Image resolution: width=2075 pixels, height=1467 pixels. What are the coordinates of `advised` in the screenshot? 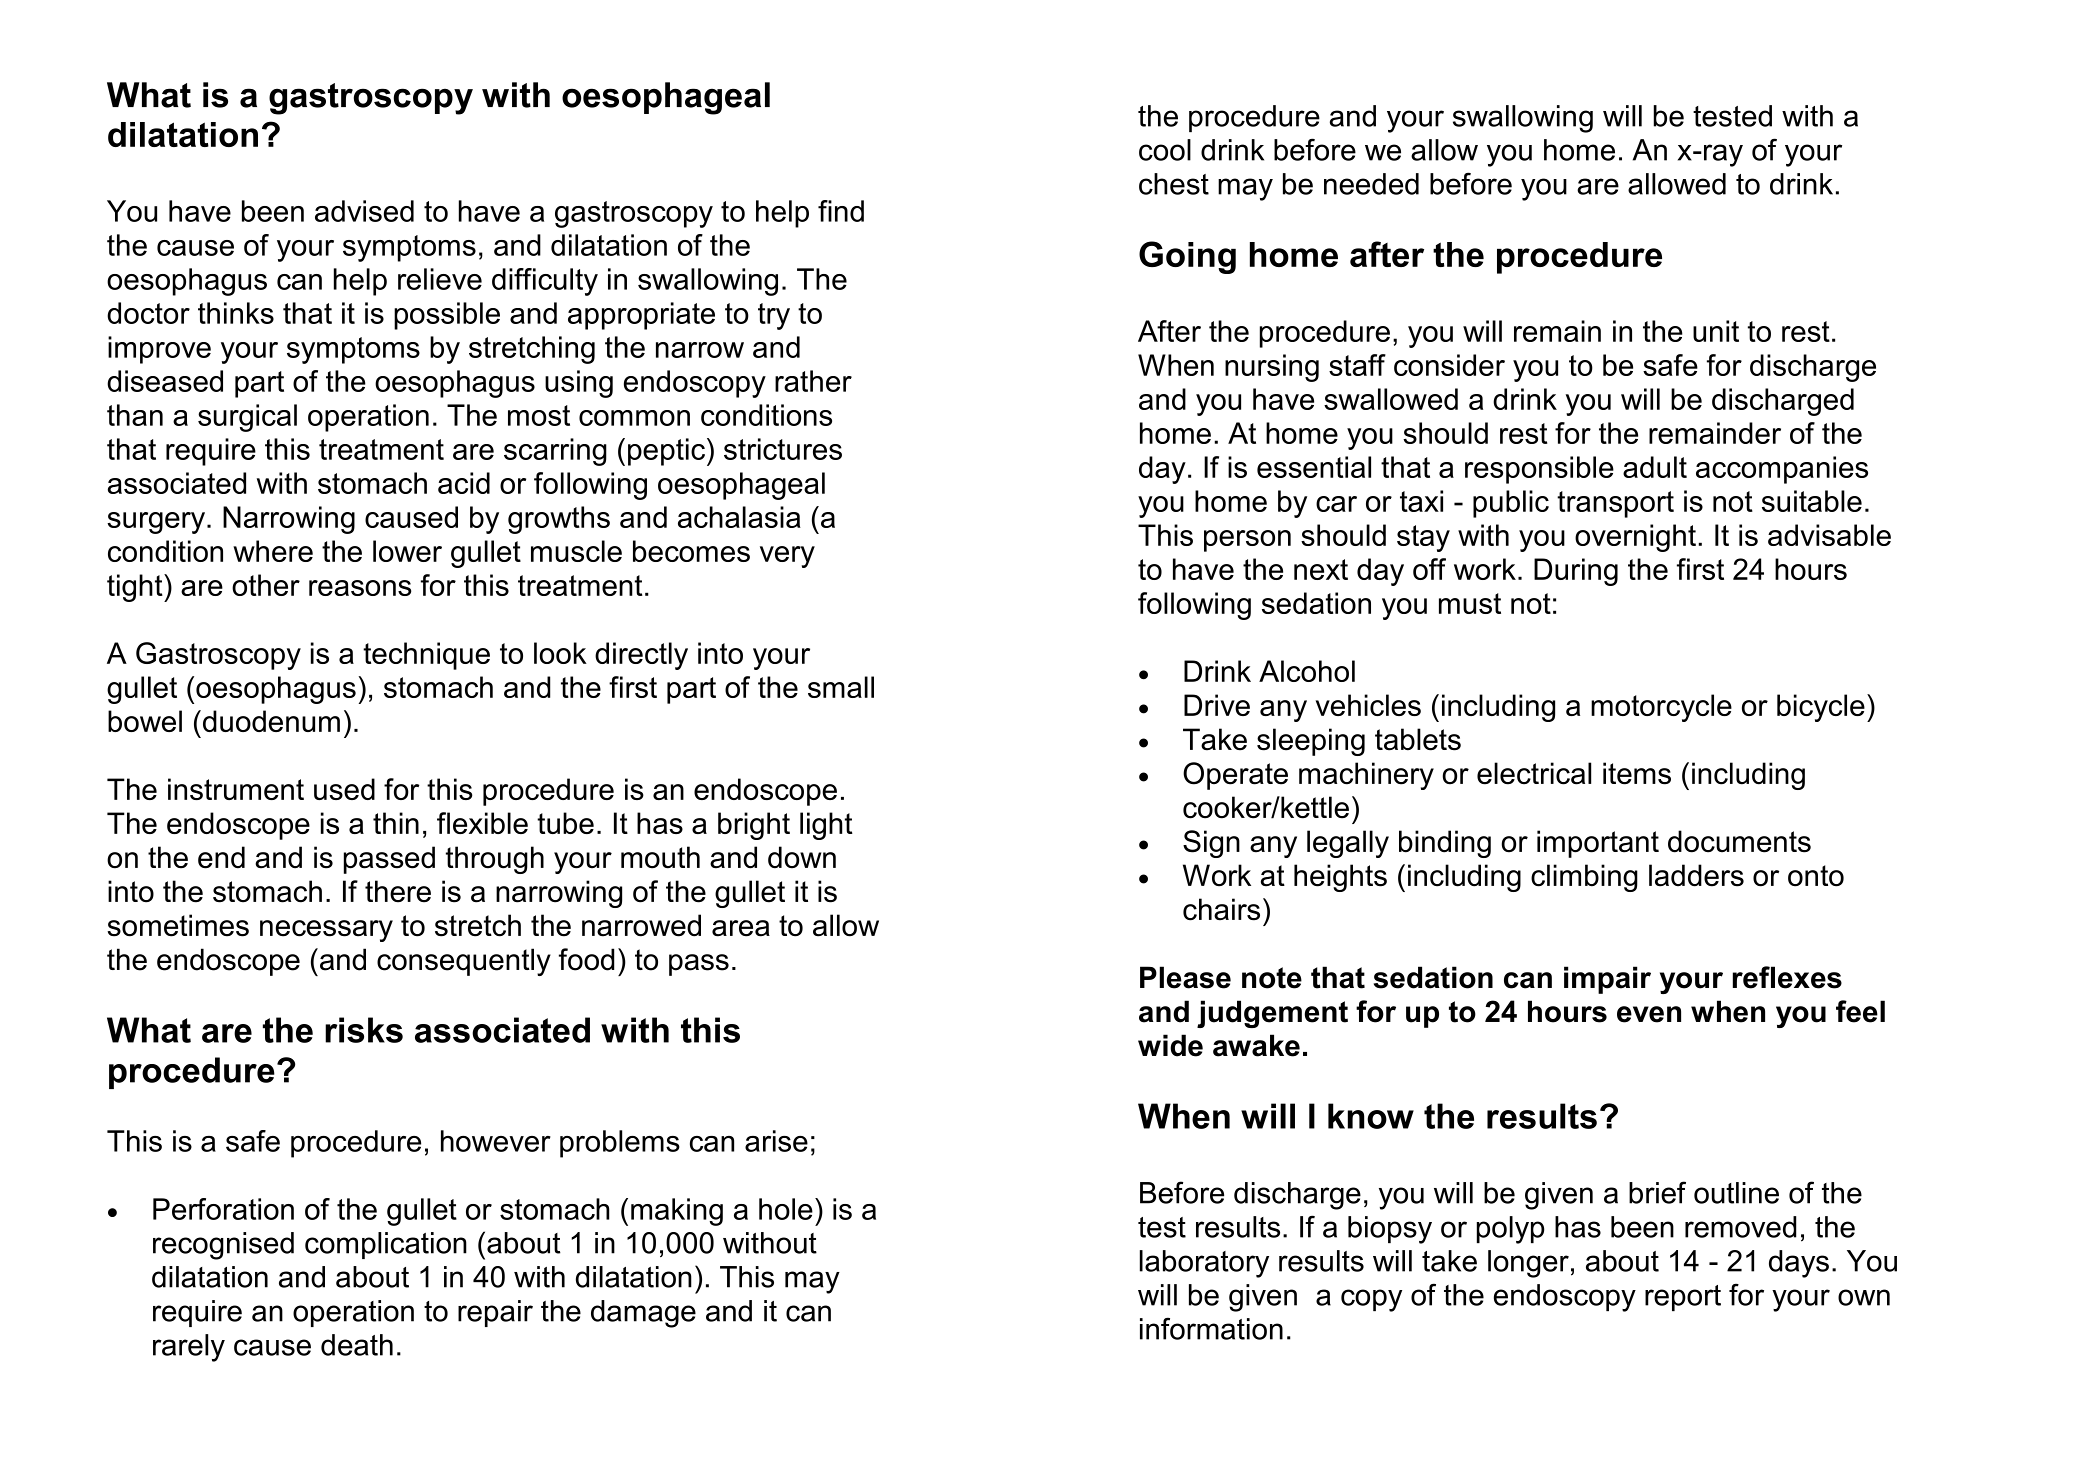 It's located at (364, 211).
